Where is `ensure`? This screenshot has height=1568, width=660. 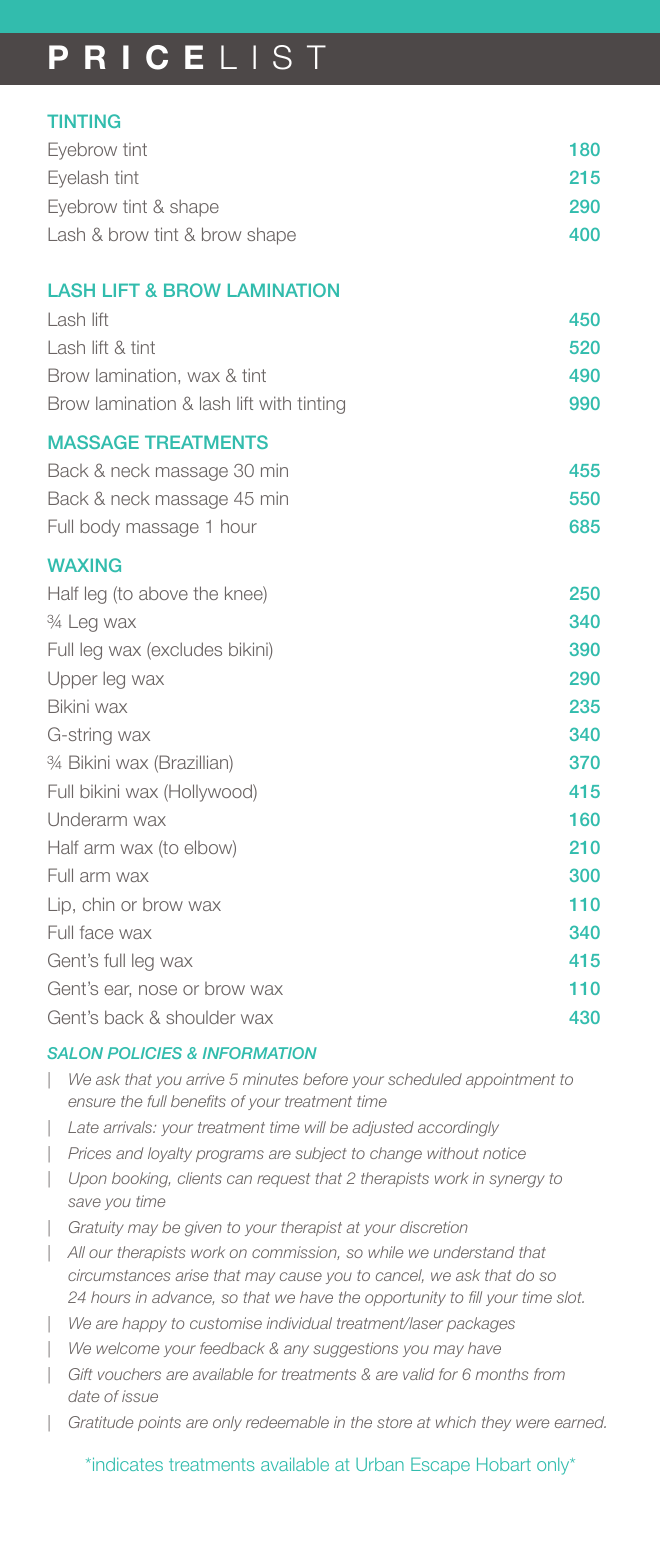 ensure is located at coordinates (91, 1102).
